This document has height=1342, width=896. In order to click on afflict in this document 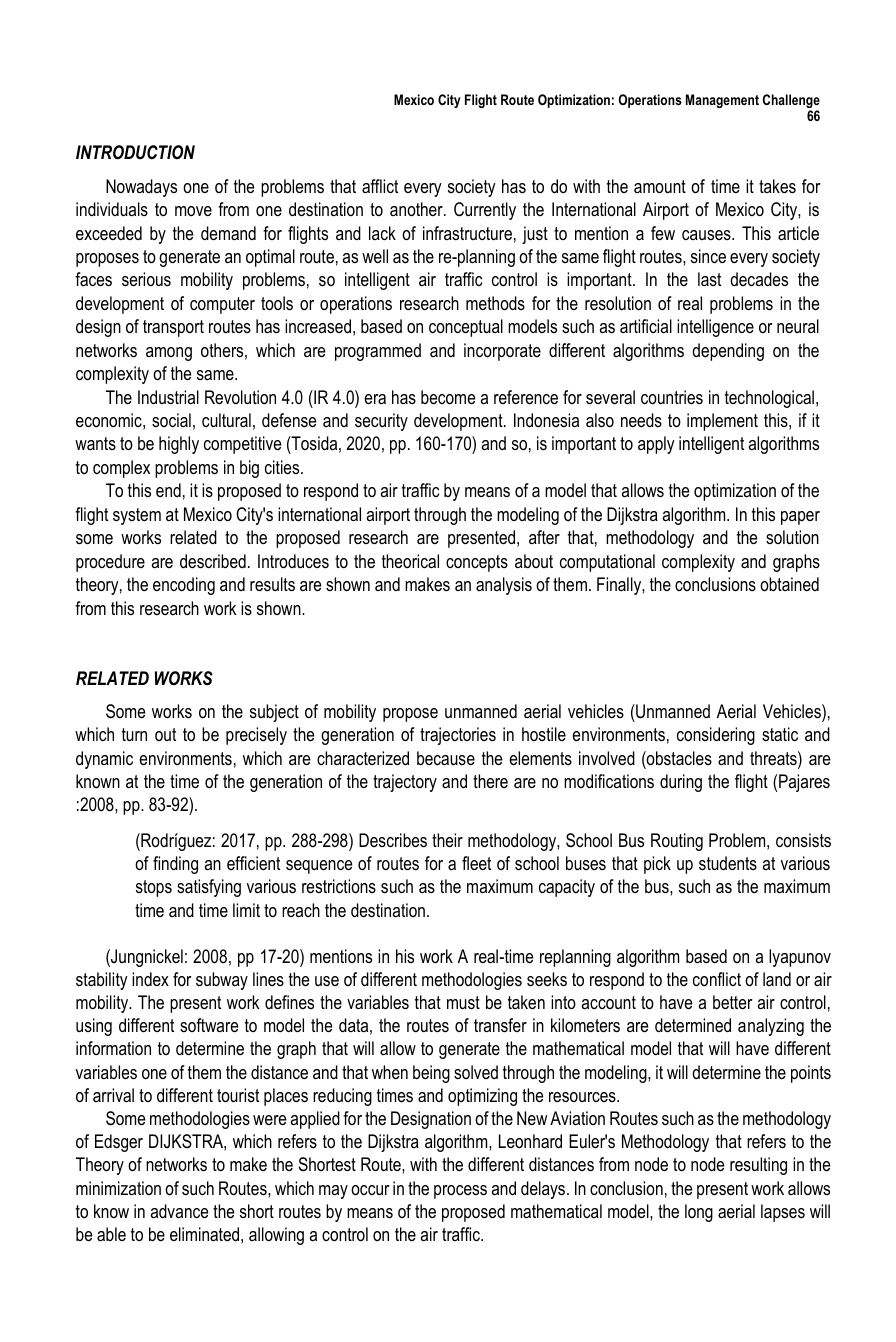, I will do `click(380, 186)`.
